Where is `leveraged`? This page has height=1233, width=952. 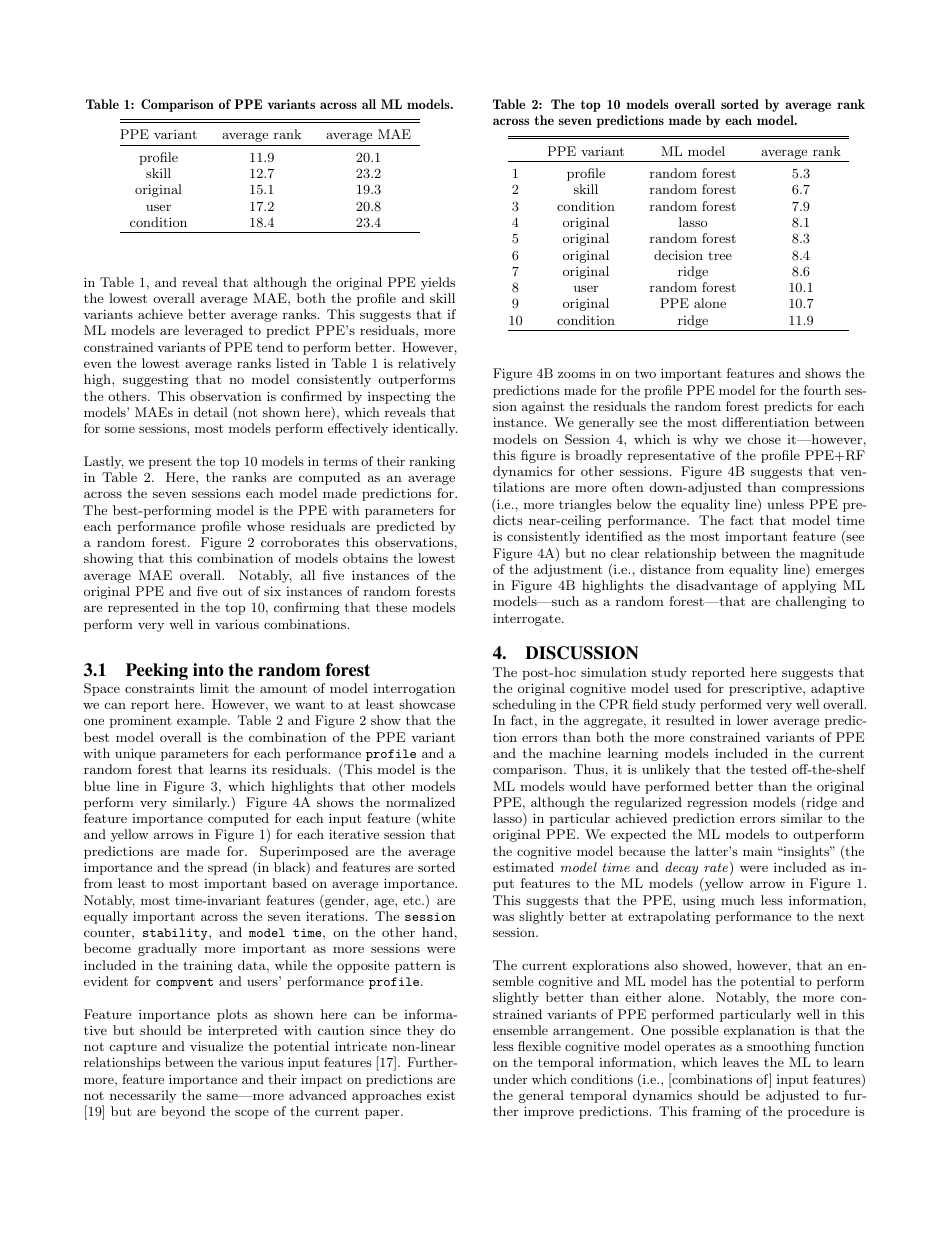
leveraged is located at coordinates (214, 331).
